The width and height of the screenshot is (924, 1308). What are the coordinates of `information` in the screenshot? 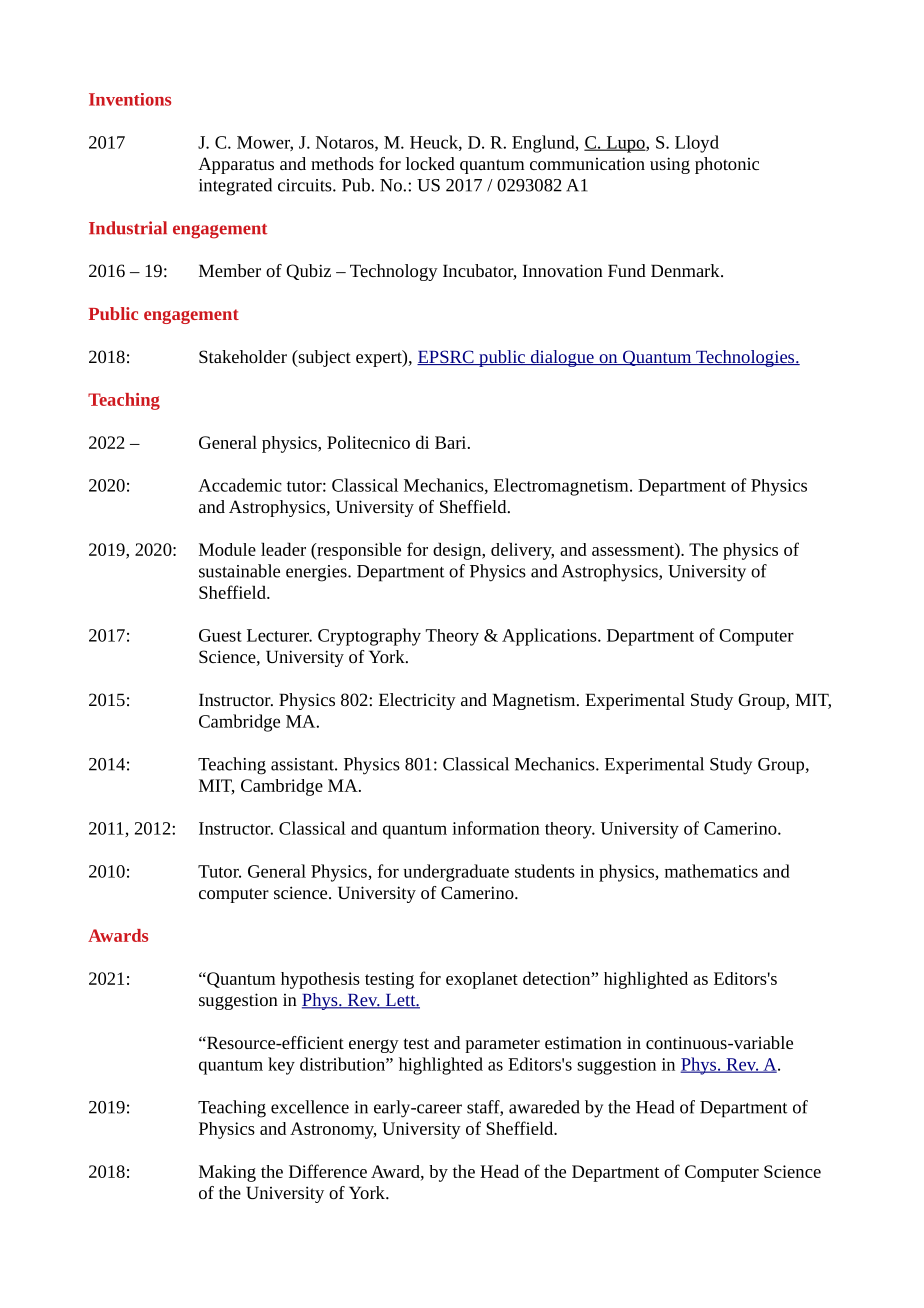 It's located at (496, 828).
